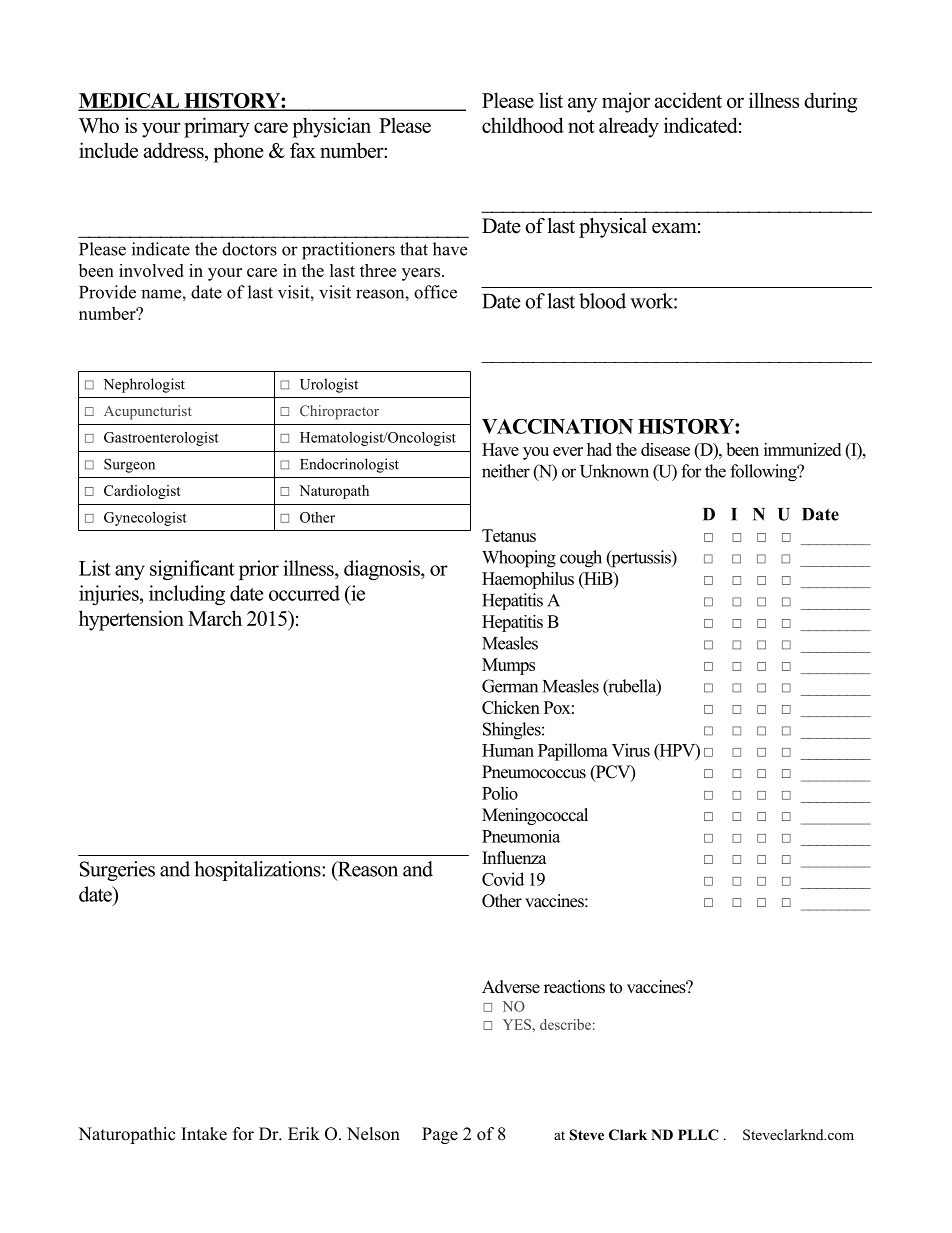 This screenshot has width=952, height=1233. I want to click on immunized, so click(802, 449).
